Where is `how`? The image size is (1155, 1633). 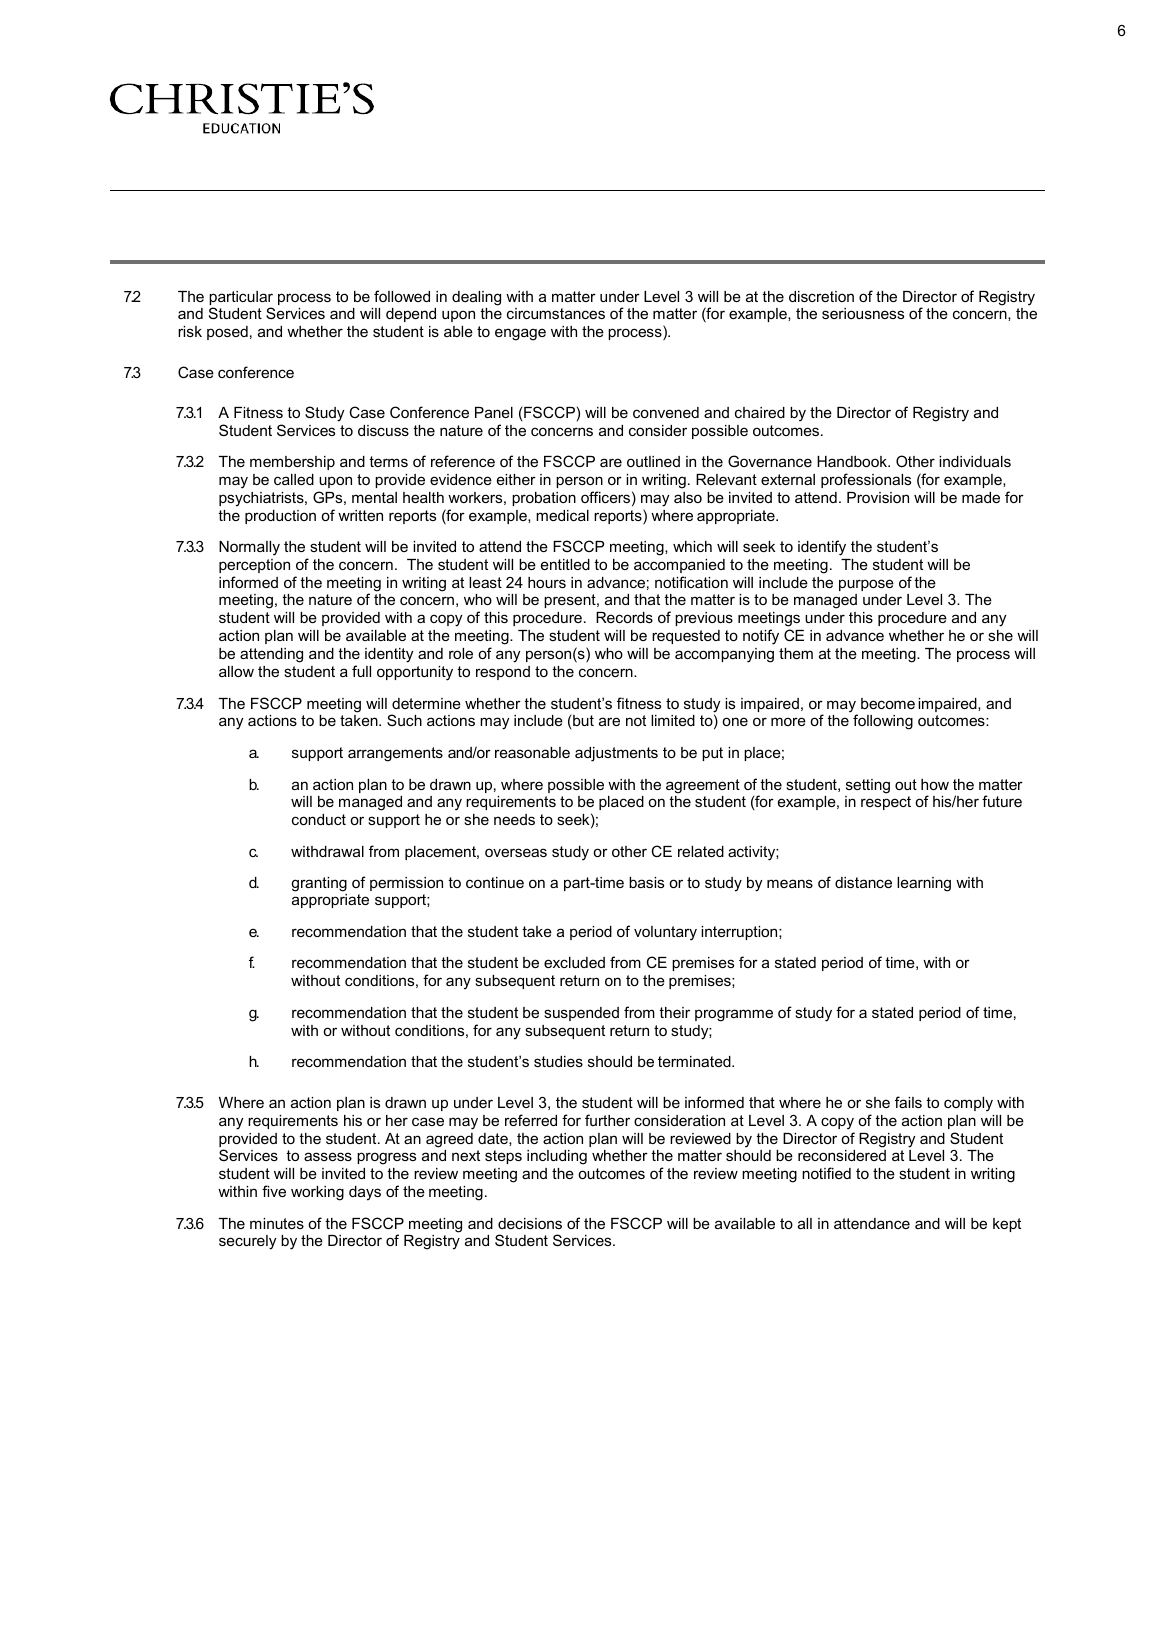
how is located at coordinates (935, 784).
